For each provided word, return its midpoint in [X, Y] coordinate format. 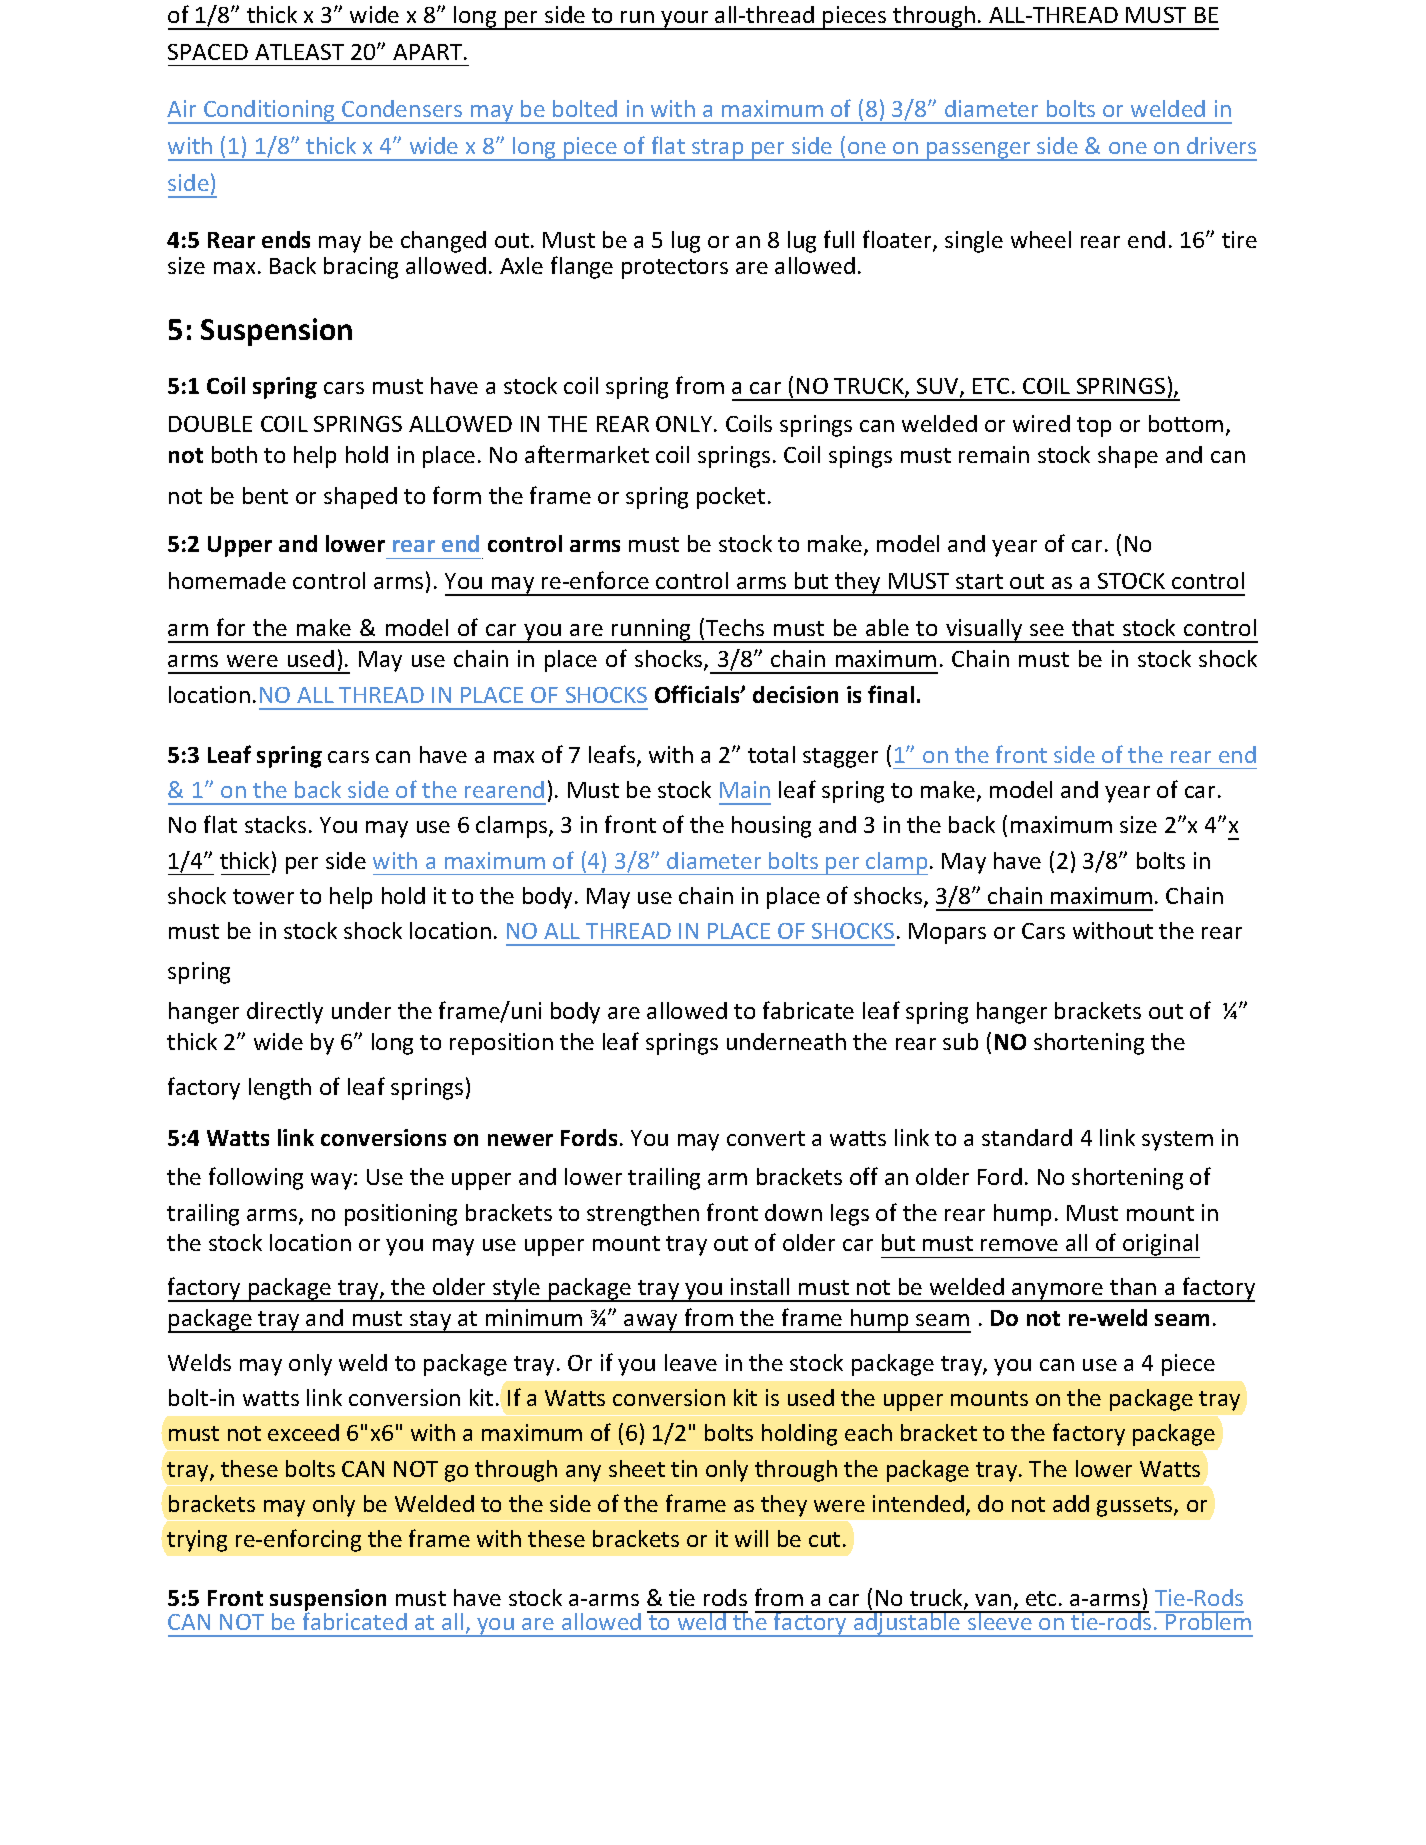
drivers [1221, 145]
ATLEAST [299, 52]
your [685, 20]
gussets [1136, 1507]
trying [197, 1541]
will [751, 1538]
